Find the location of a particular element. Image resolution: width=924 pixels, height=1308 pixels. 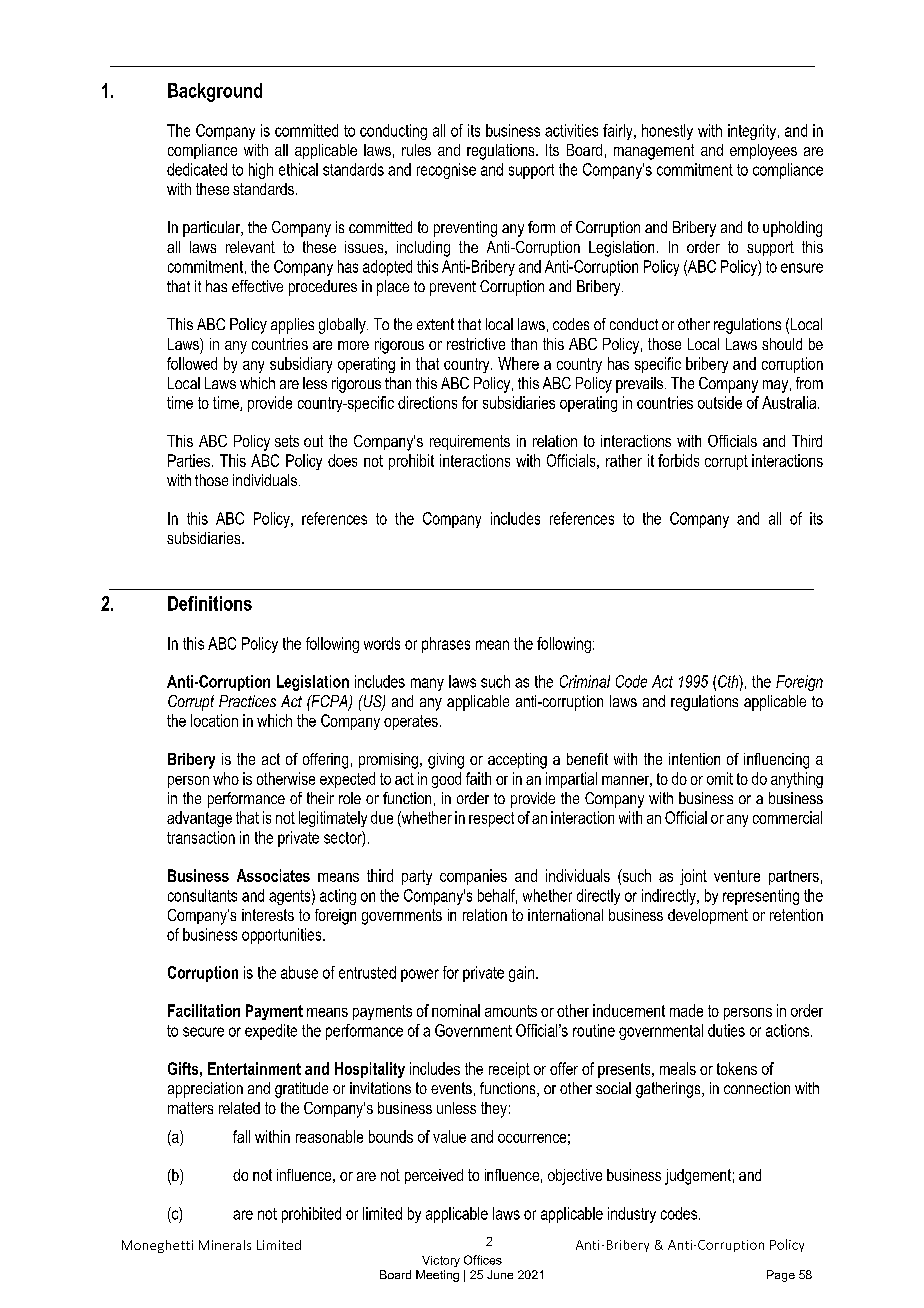

companies is located at coordinates (473, 877).
